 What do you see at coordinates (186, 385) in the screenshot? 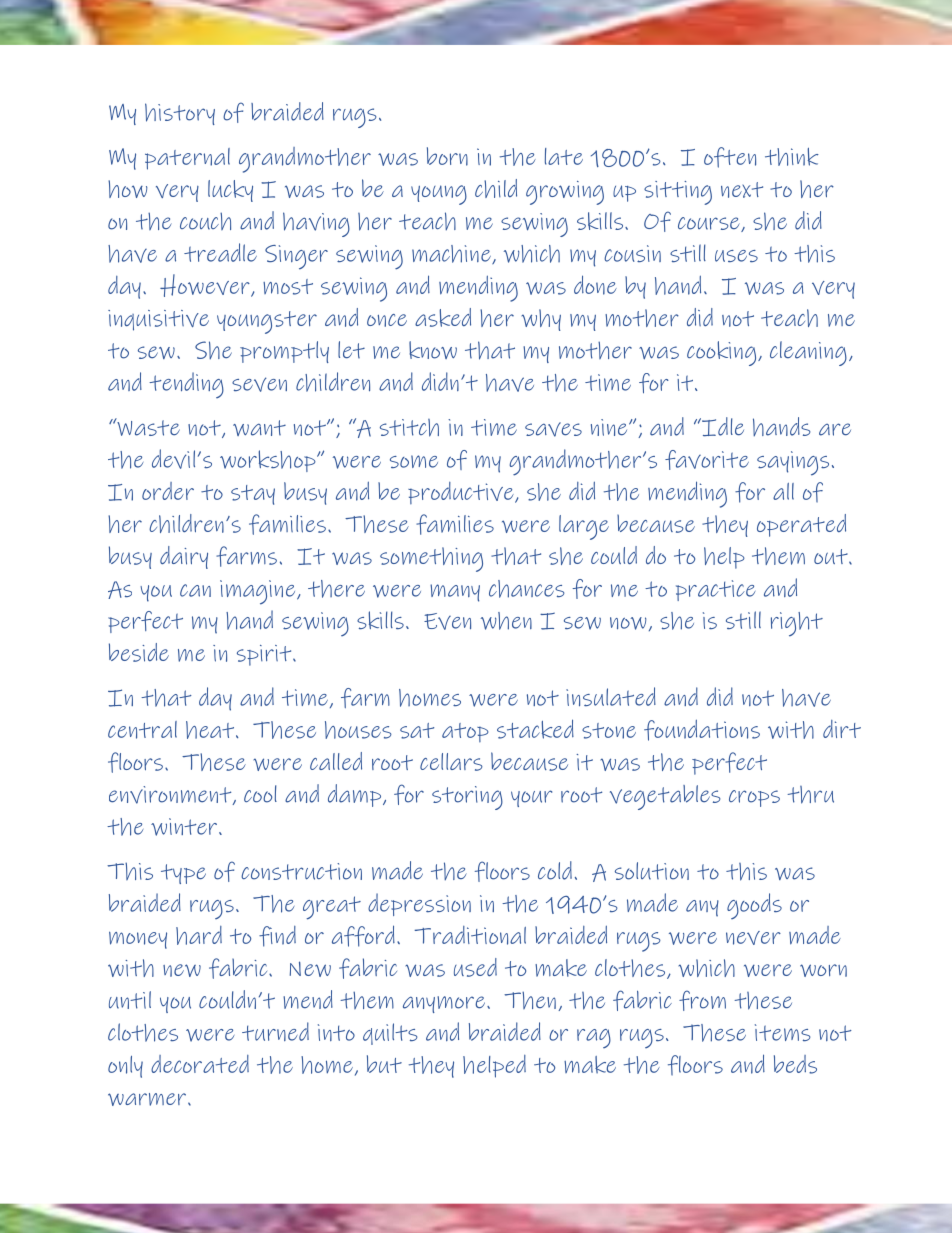
I see `tending` at bounding box center [186, 385].
